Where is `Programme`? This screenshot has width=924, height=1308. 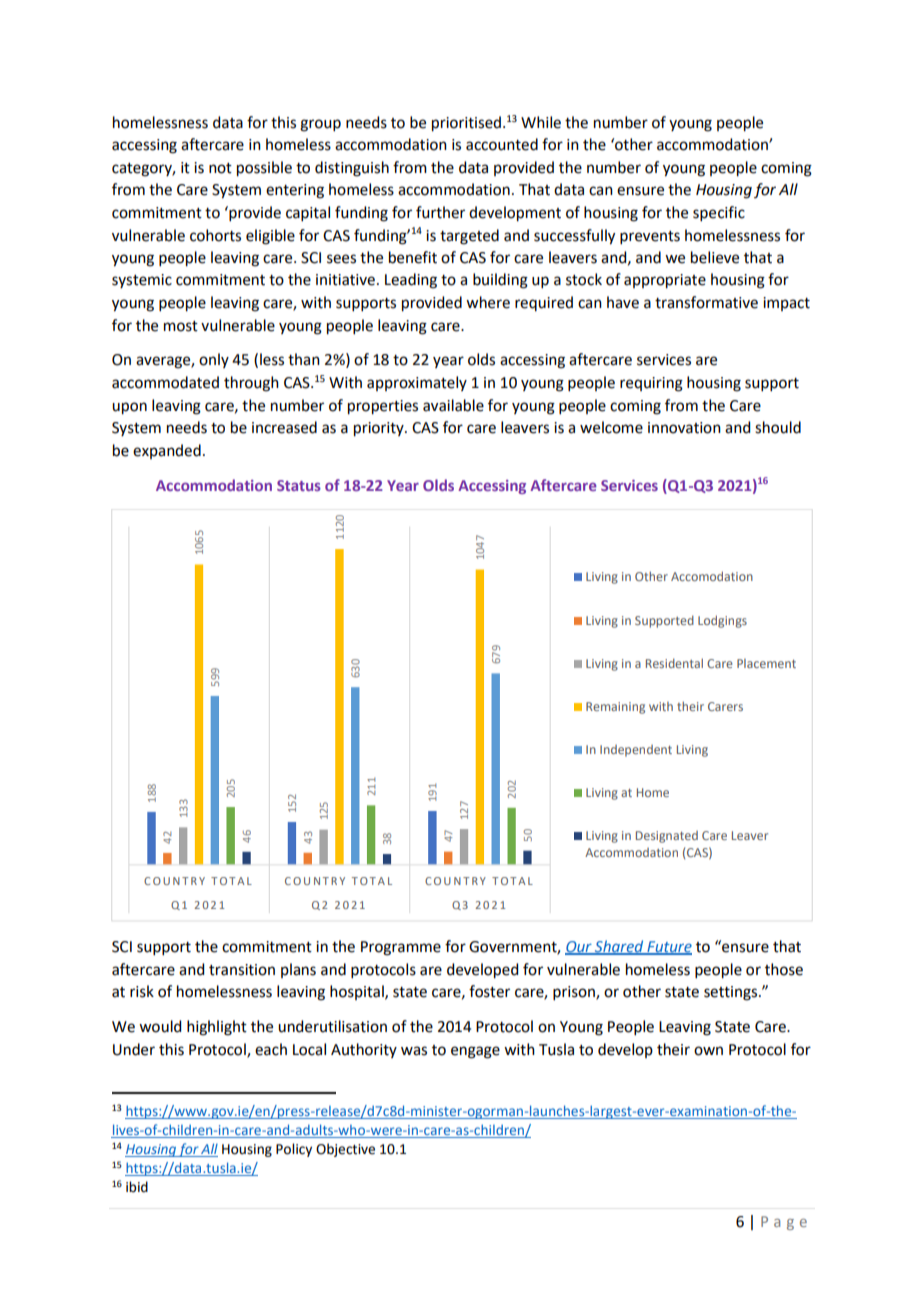
Programme is located at coordinates (401, 948).
